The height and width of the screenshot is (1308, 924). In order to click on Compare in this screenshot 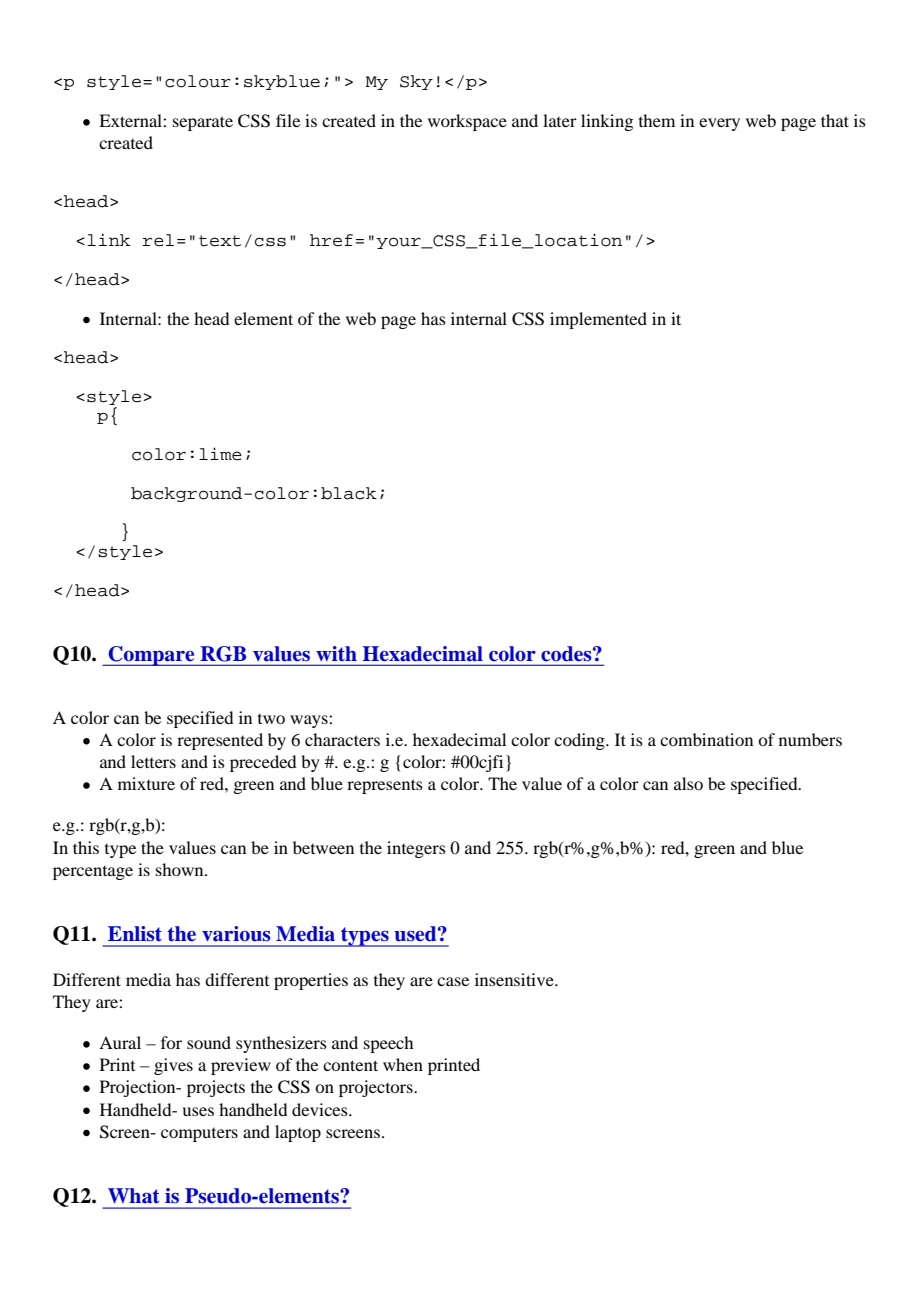, I will do `click(151, 656)`.
